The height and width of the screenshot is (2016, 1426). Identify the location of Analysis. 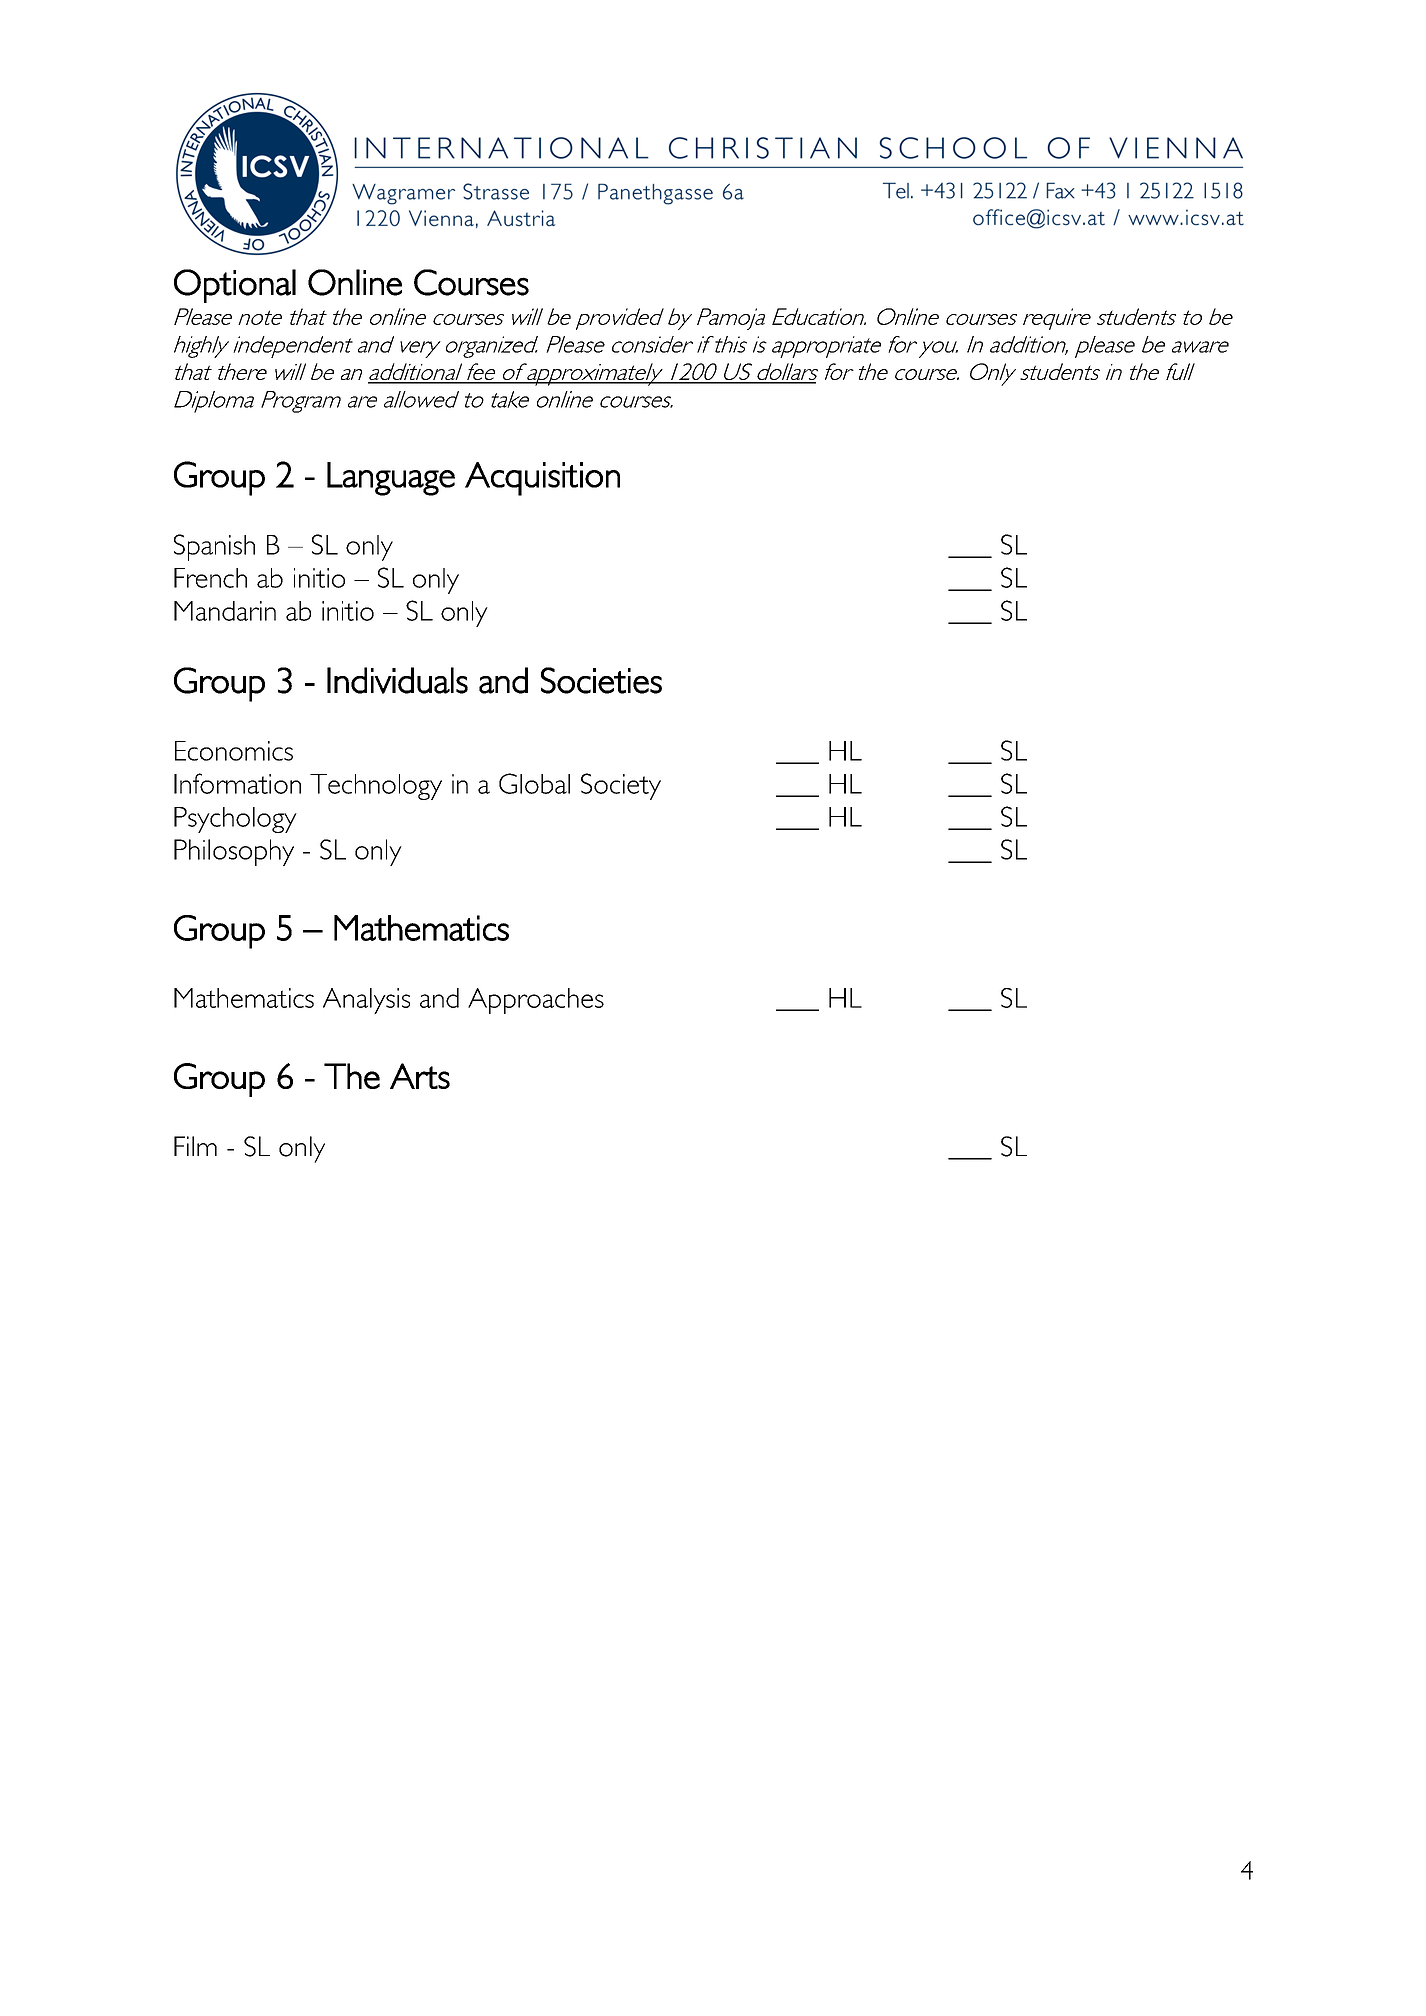
(366, 1001).
